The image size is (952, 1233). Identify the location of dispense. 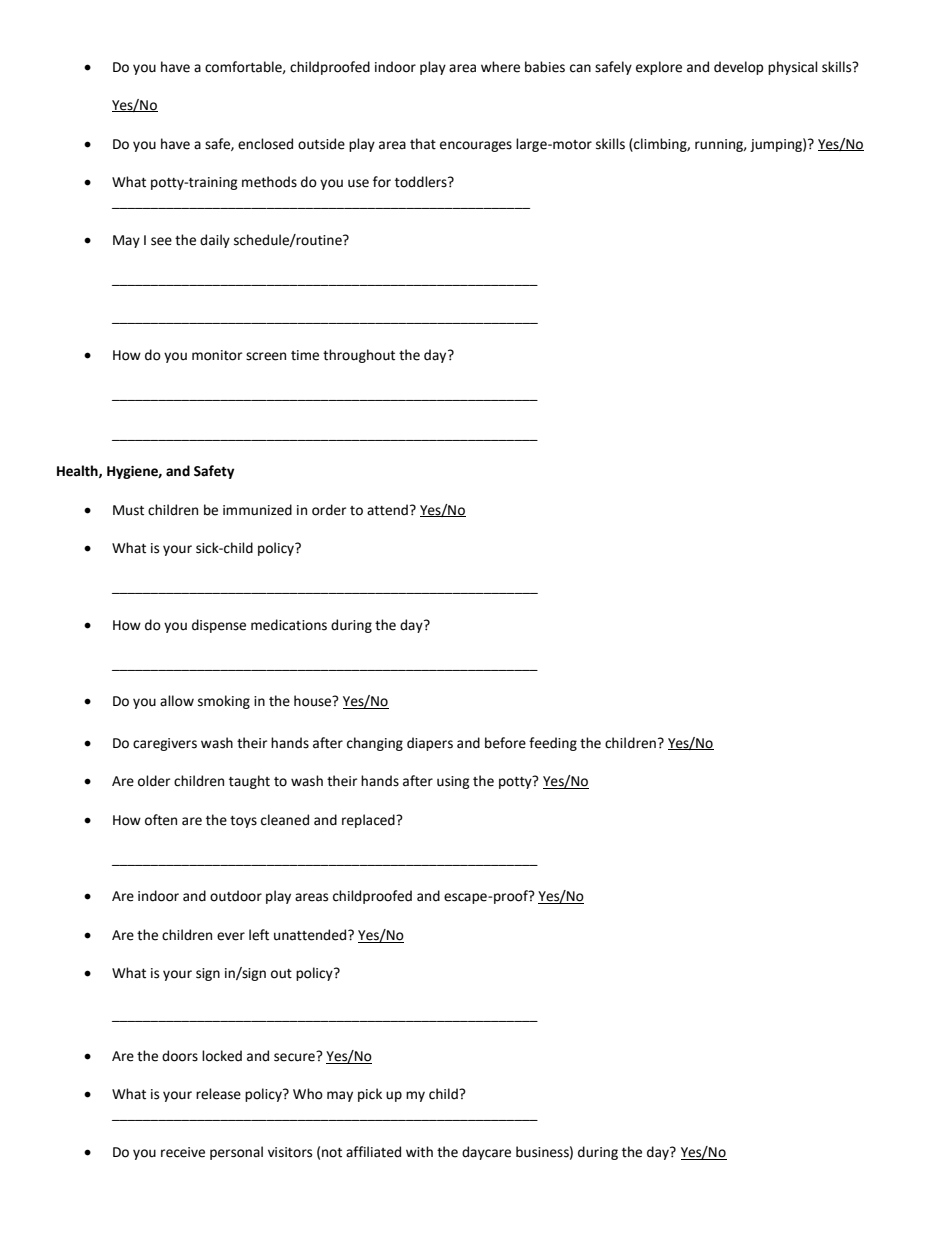
(219, 626).
